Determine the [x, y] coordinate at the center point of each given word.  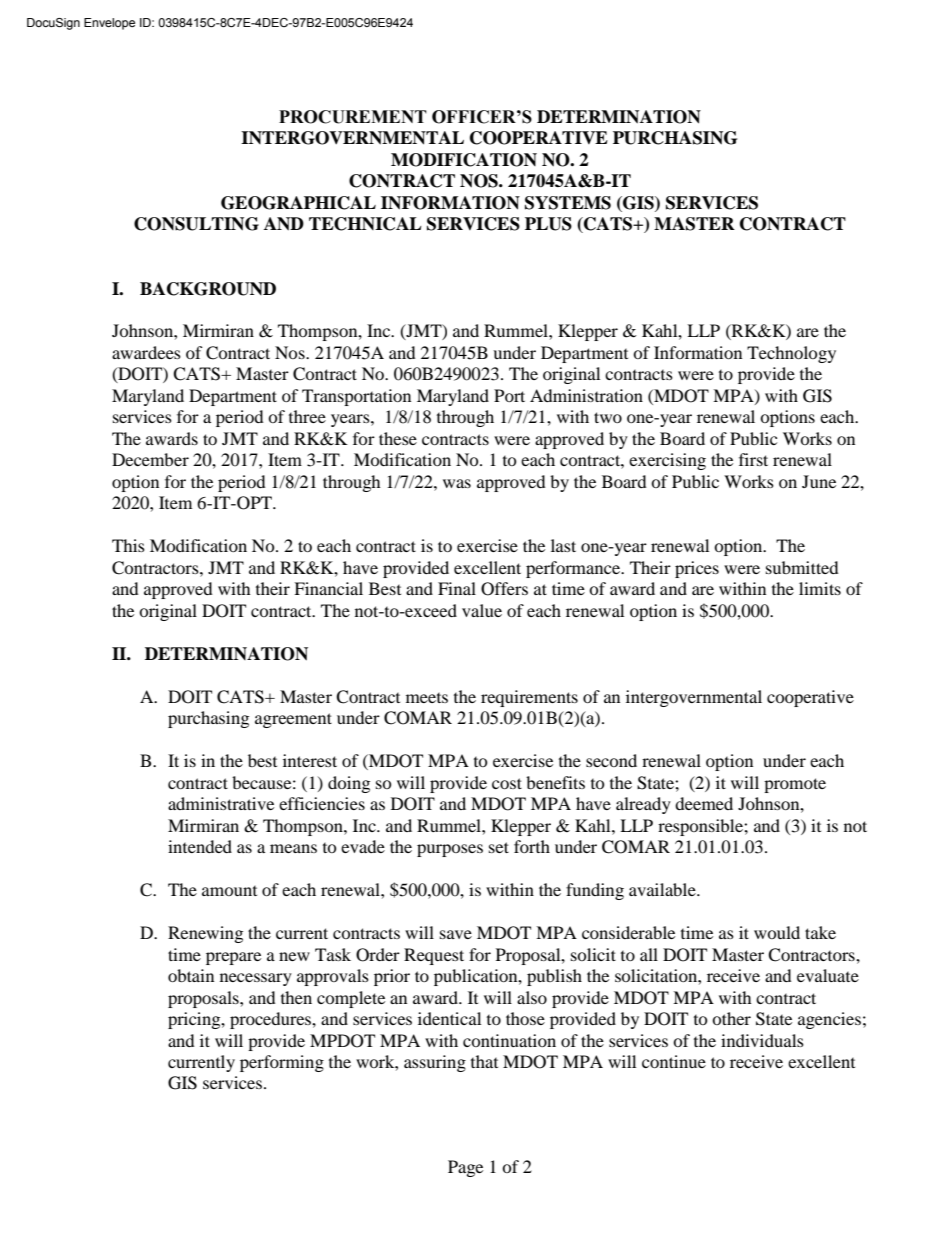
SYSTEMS [568, 203]
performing [282, 1063]
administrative [221, 803]
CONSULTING [196, 224]
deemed [704, 803]
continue [674, 1061]
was [457, 483]
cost [507, 783]
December [150, 459]
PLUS [548, 224]
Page [465, 1168]
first [753, 459]
